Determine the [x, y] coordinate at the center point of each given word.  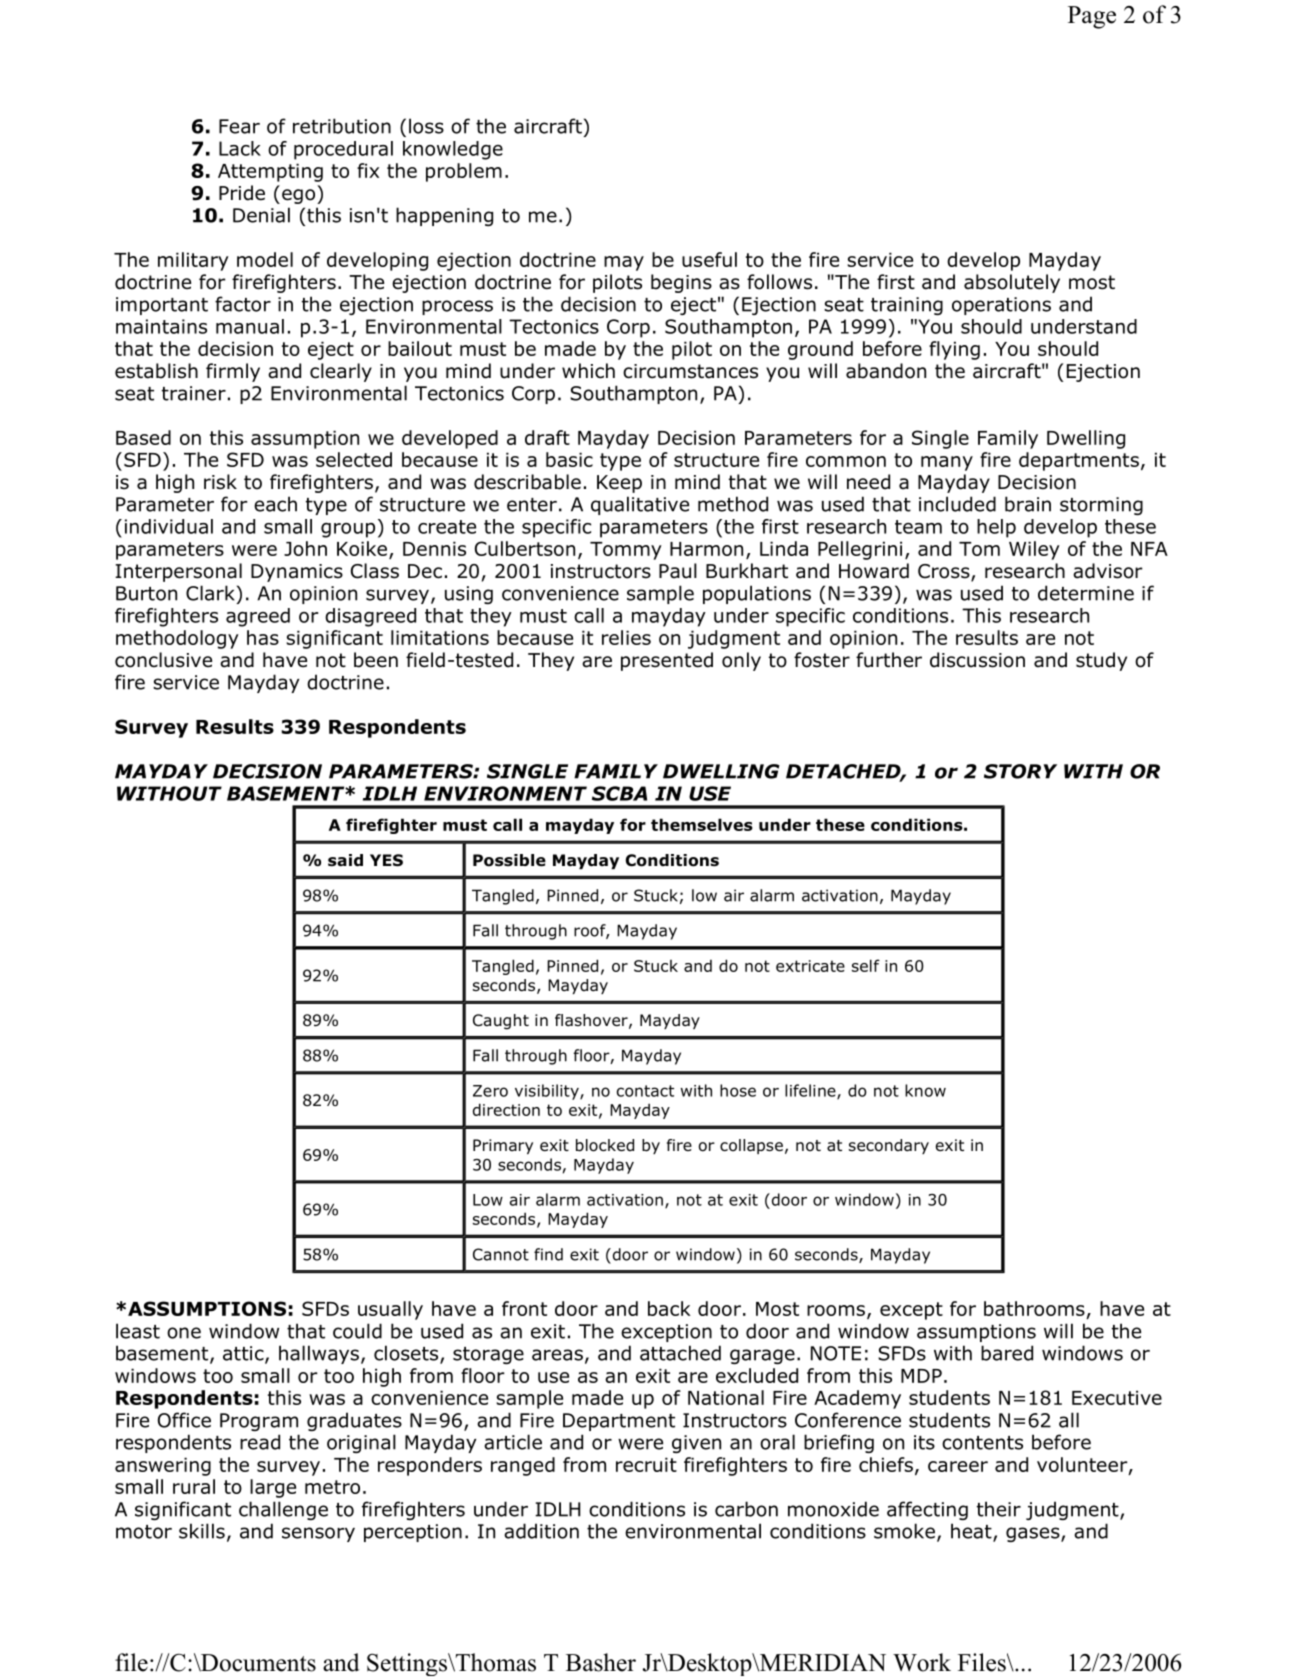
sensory [318, 1534]
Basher [601, 1662]
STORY [1020, 771]
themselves [702, 824]
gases [1034, 1534]
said [345, 860]
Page [1092, 17]
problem [464, 172]
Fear [239, 126]
